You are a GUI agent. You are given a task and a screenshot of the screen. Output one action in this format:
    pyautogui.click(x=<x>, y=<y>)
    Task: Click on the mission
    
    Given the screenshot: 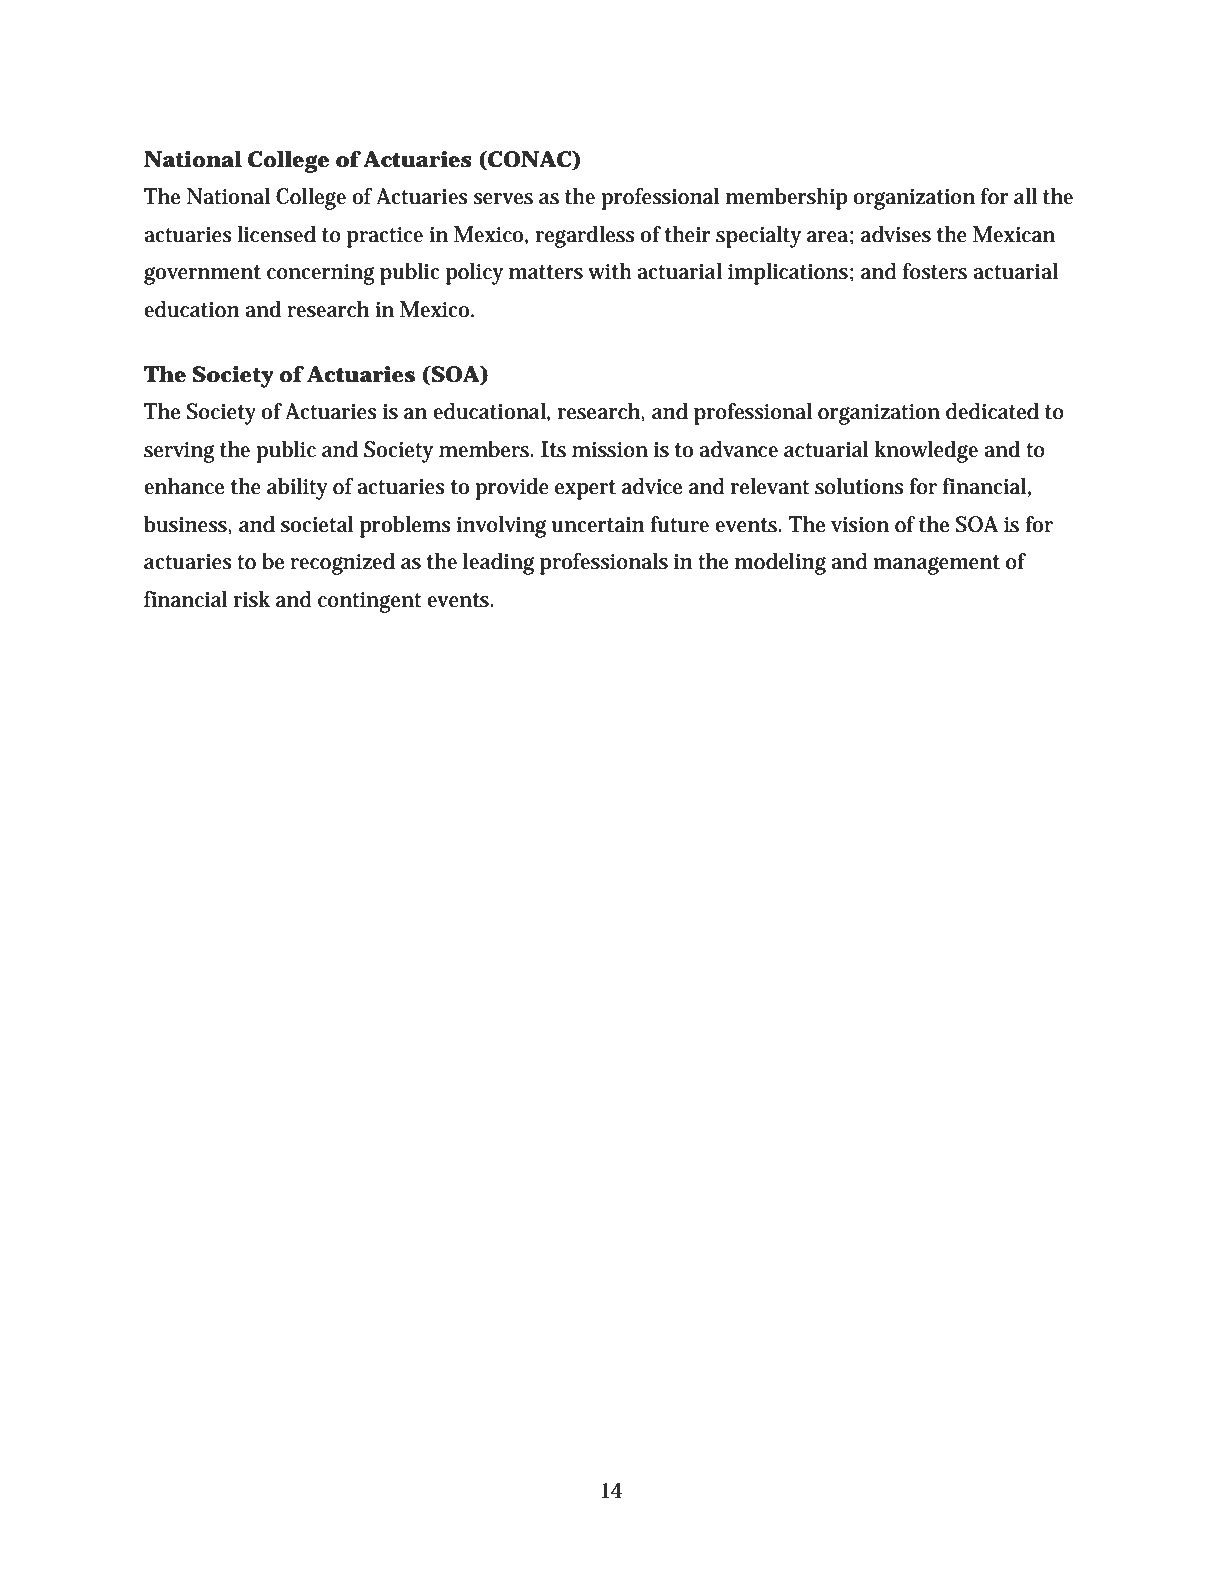 What is the action you would take?
    pyautogui.click(x=610, y=450)
